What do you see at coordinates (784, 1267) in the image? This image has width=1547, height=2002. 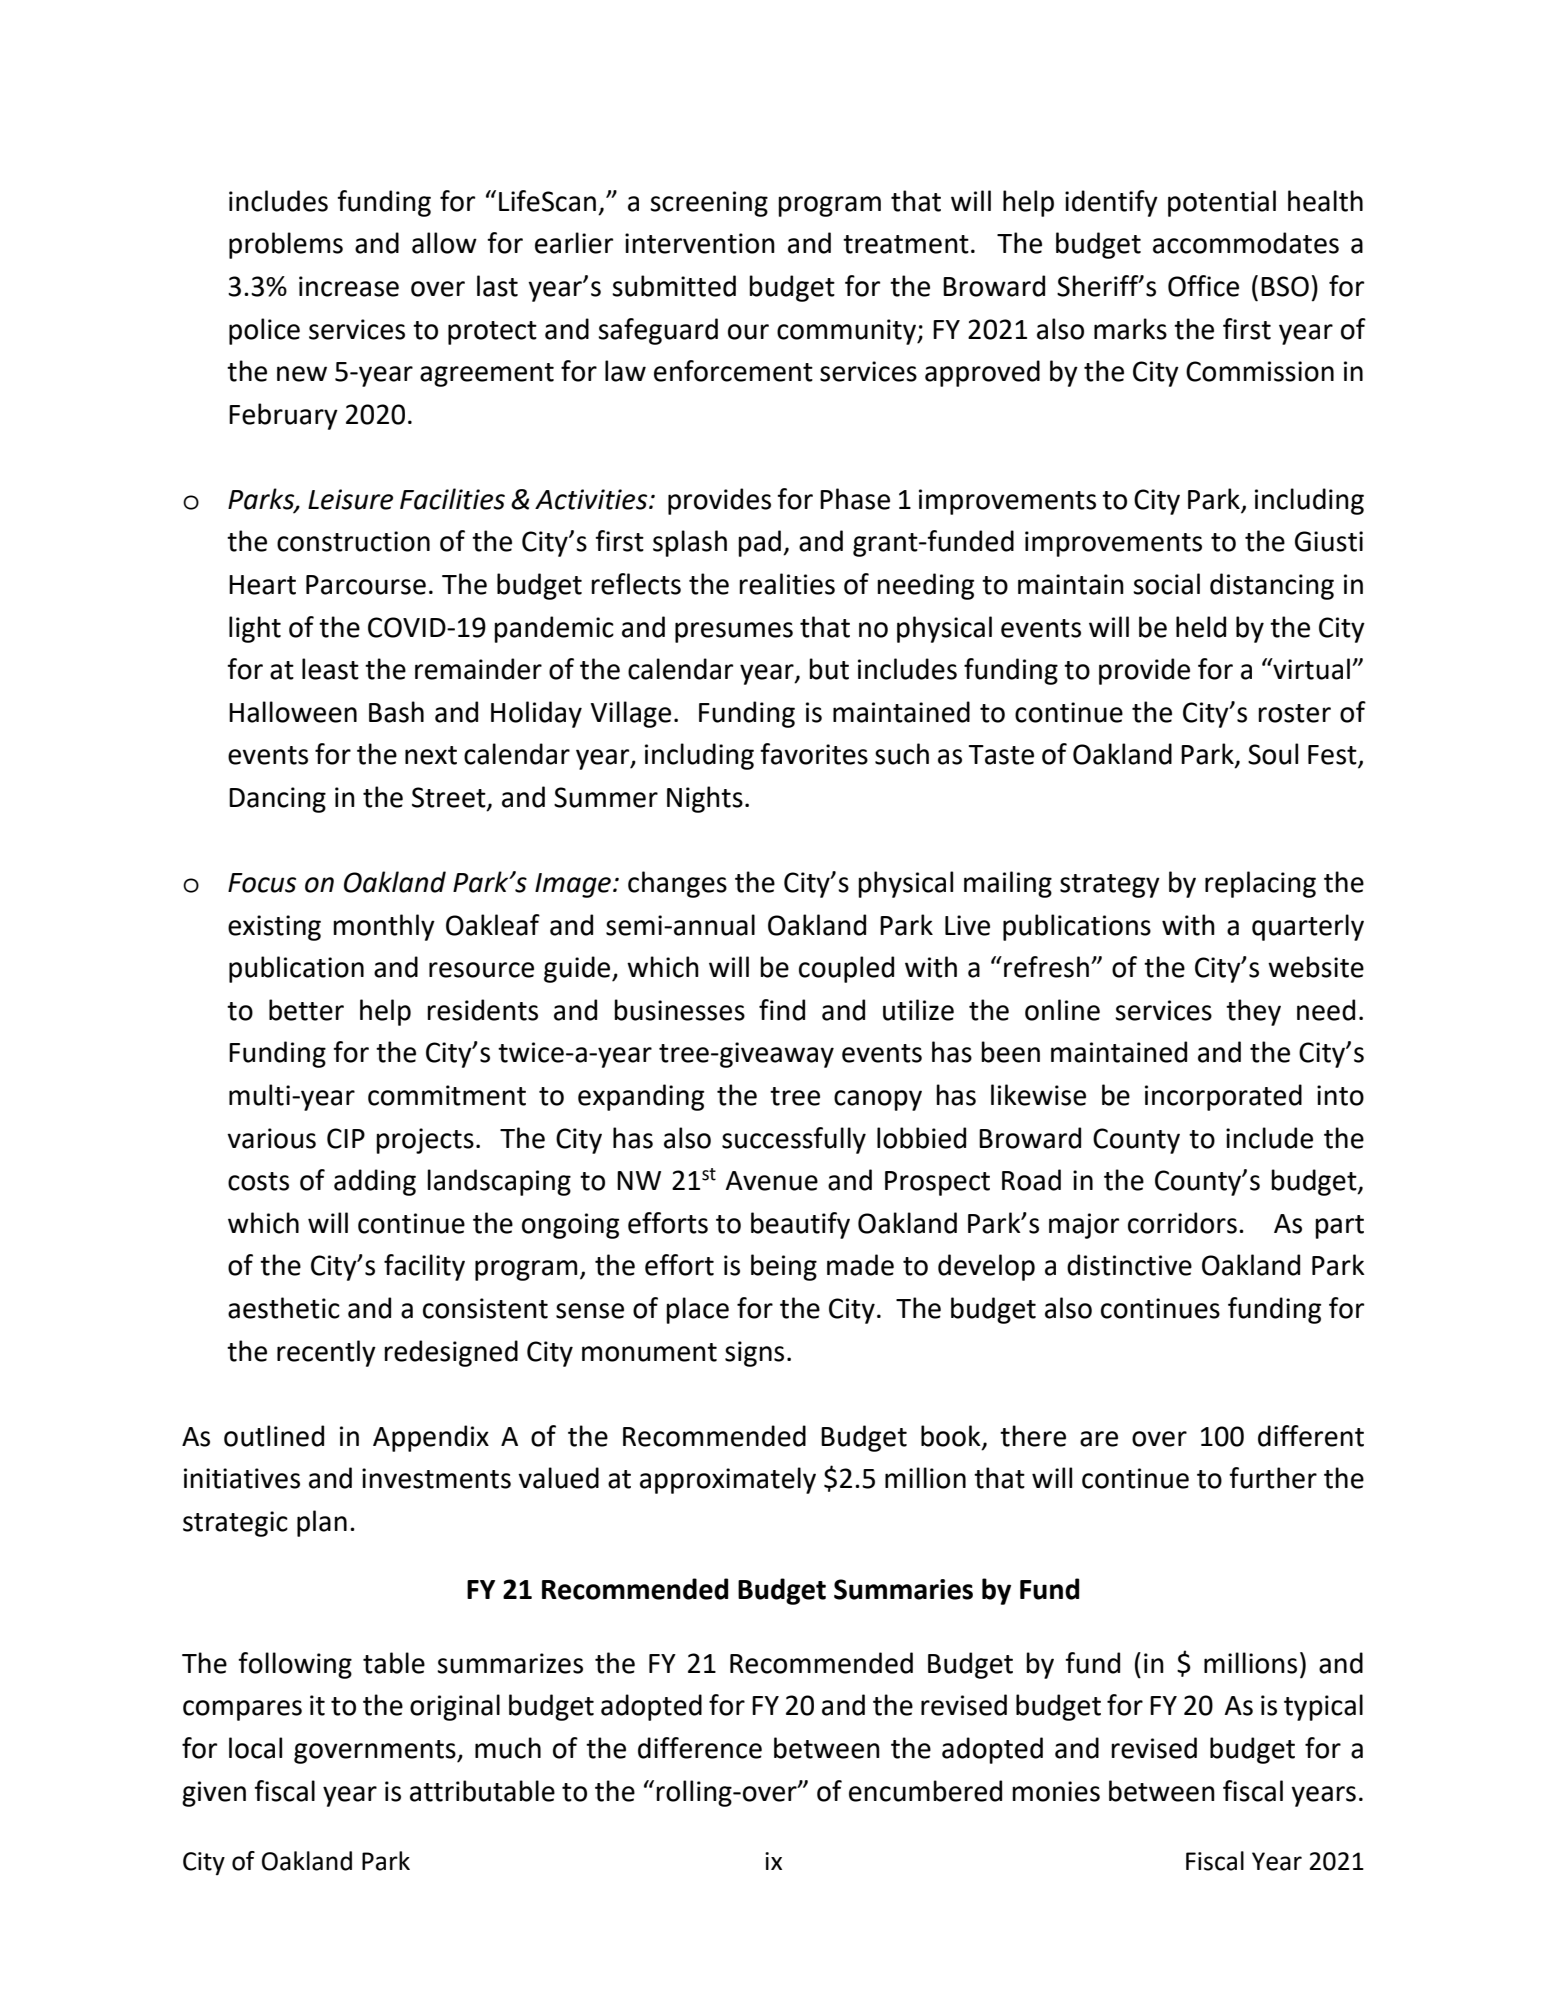 I see `being` at bounding box center [784, 1267].
